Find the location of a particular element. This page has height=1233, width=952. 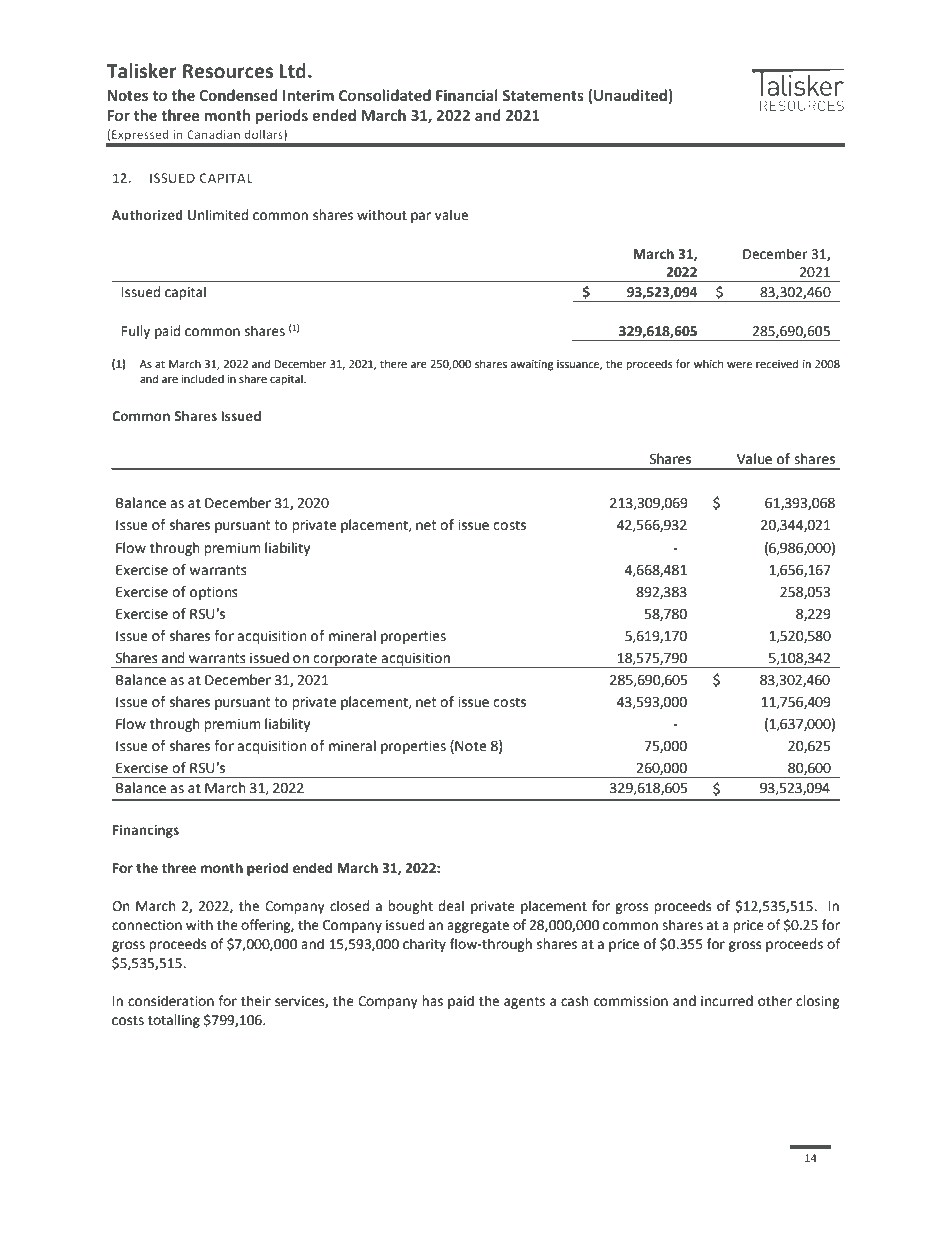

par is located at coordinates (421, 217).
